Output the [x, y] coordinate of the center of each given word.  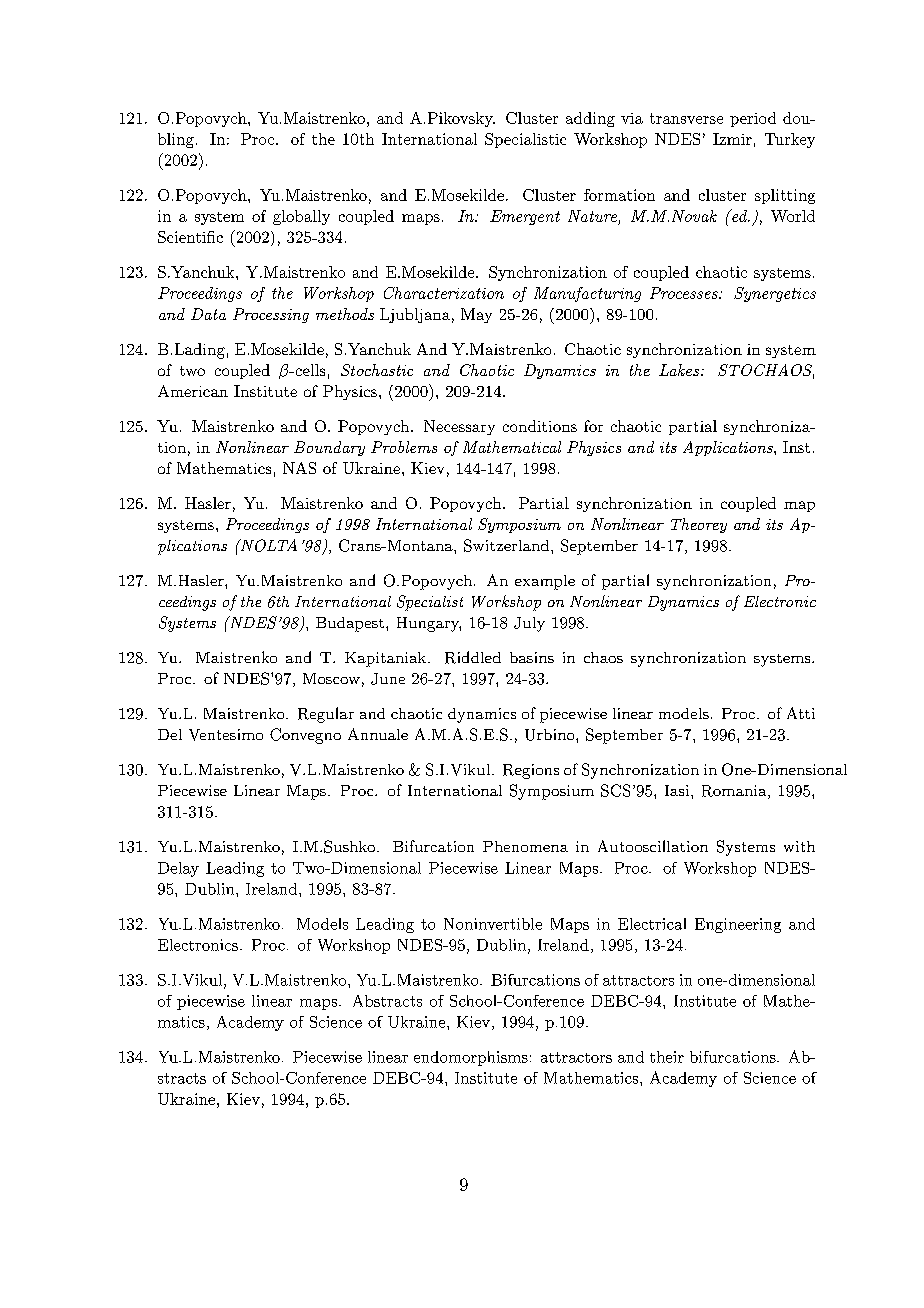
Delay [178, 869]
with [799, 846]
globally [301, 217]
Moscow [331, 678]
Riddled [473, 657]
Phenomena [525, 846]
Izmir [732, 139]
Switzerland [508, 545]
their [667, 1057]
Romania [734, 791]
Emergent [525, 217]
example [545, 582]
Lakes [680, 370]
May [476, 315]
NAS [299, 468]
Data [208, 314]
